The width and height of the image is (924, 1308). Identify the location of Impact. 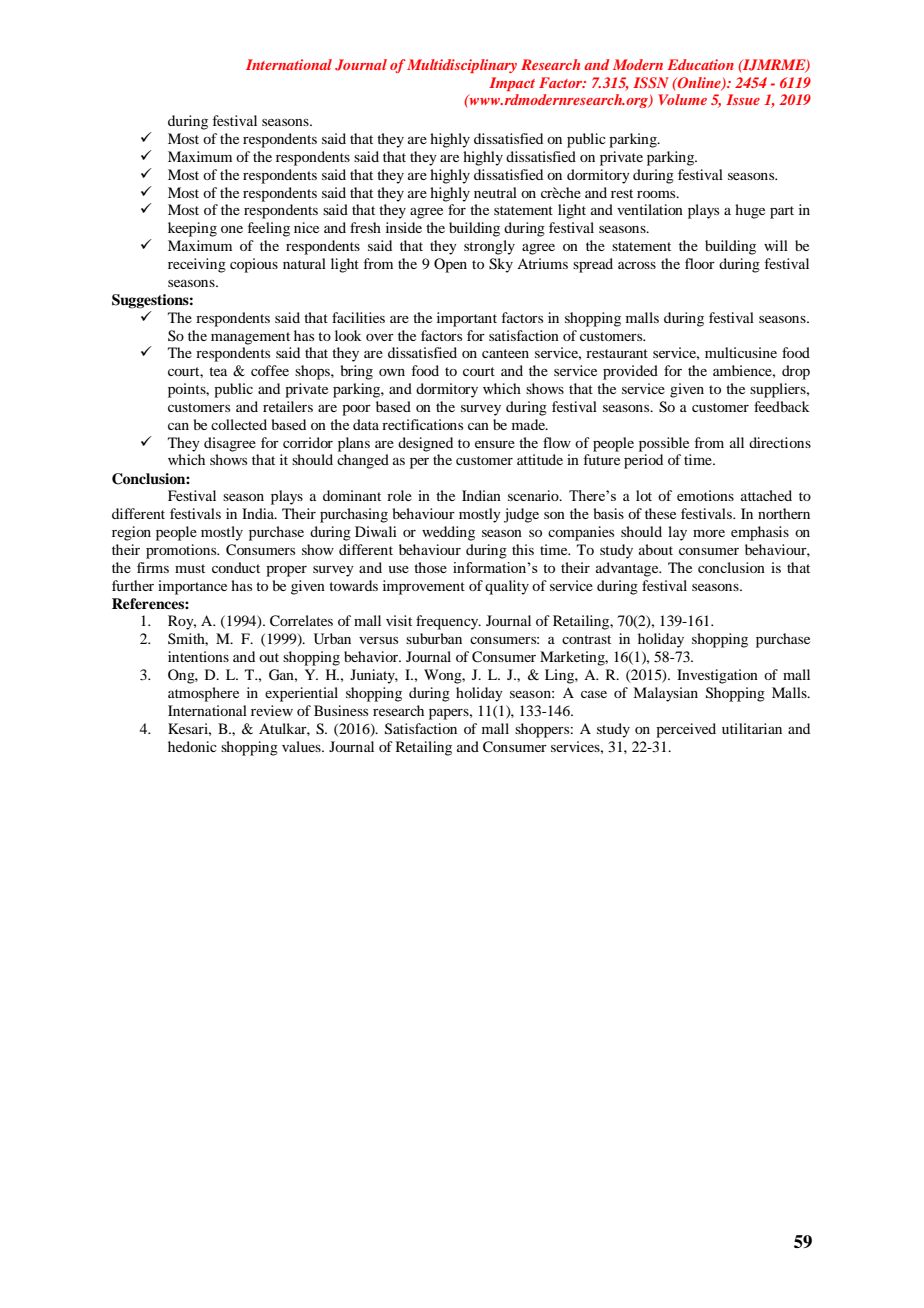
(512, 84).
